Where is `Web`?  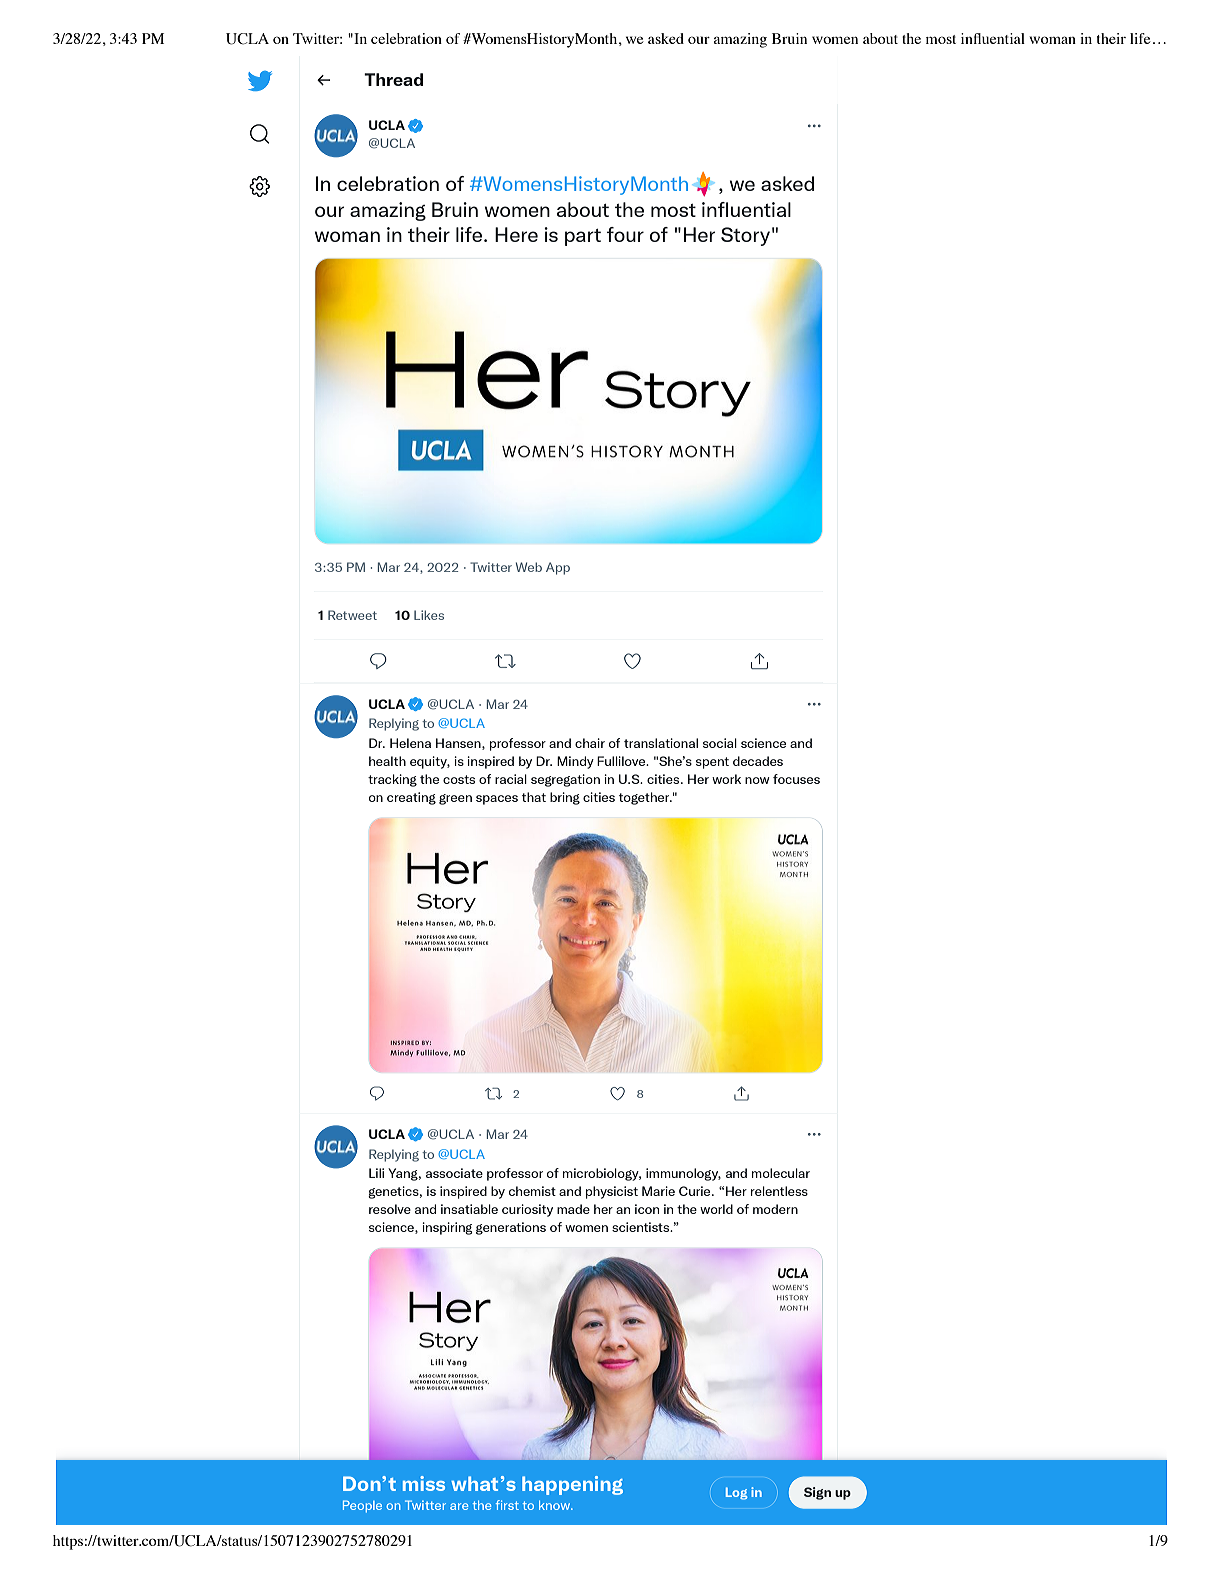 Web is located at coordinates (529, 567).
